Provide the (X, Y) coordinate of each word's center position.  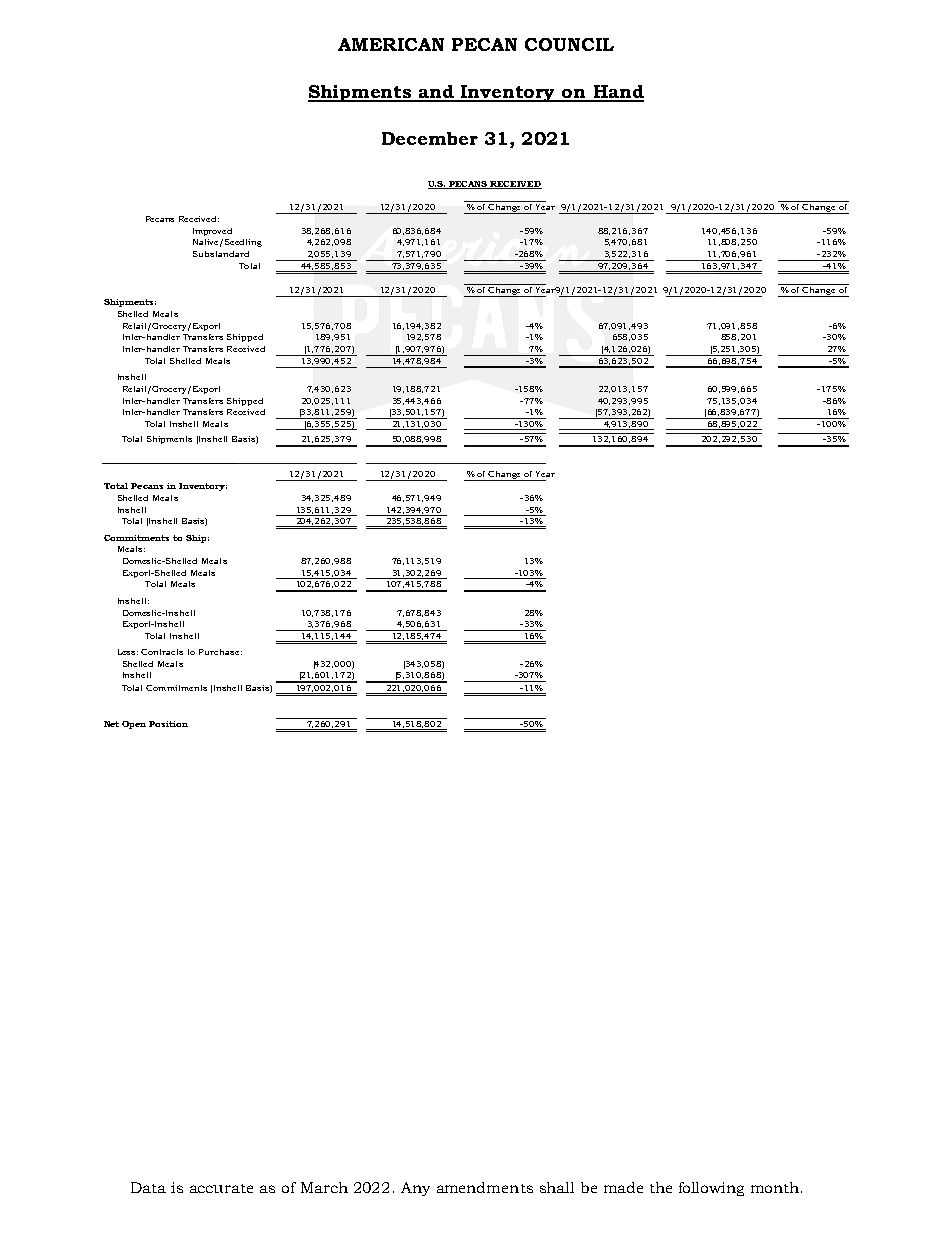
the (661, 1187)
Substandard (221, 254)
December (430, 138)
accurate (221, 1188)
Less (128, 652)
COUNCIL (569, 44)
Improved (212, 232)
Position (168, 724)
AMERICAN (391, 44)
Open (134, 725)
